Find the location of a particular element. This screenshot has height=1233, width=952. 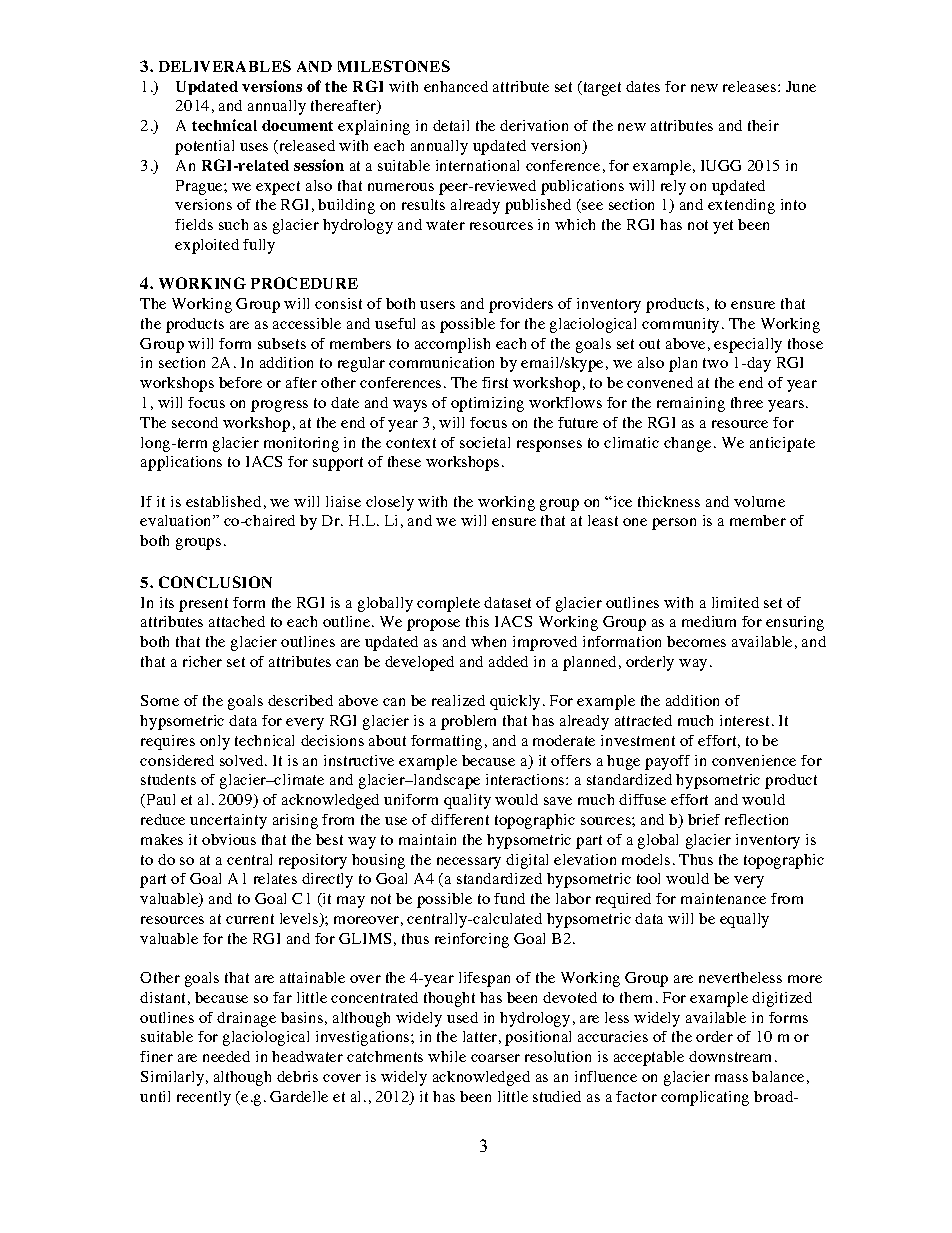

releases is located at coordinates (751, 86).
